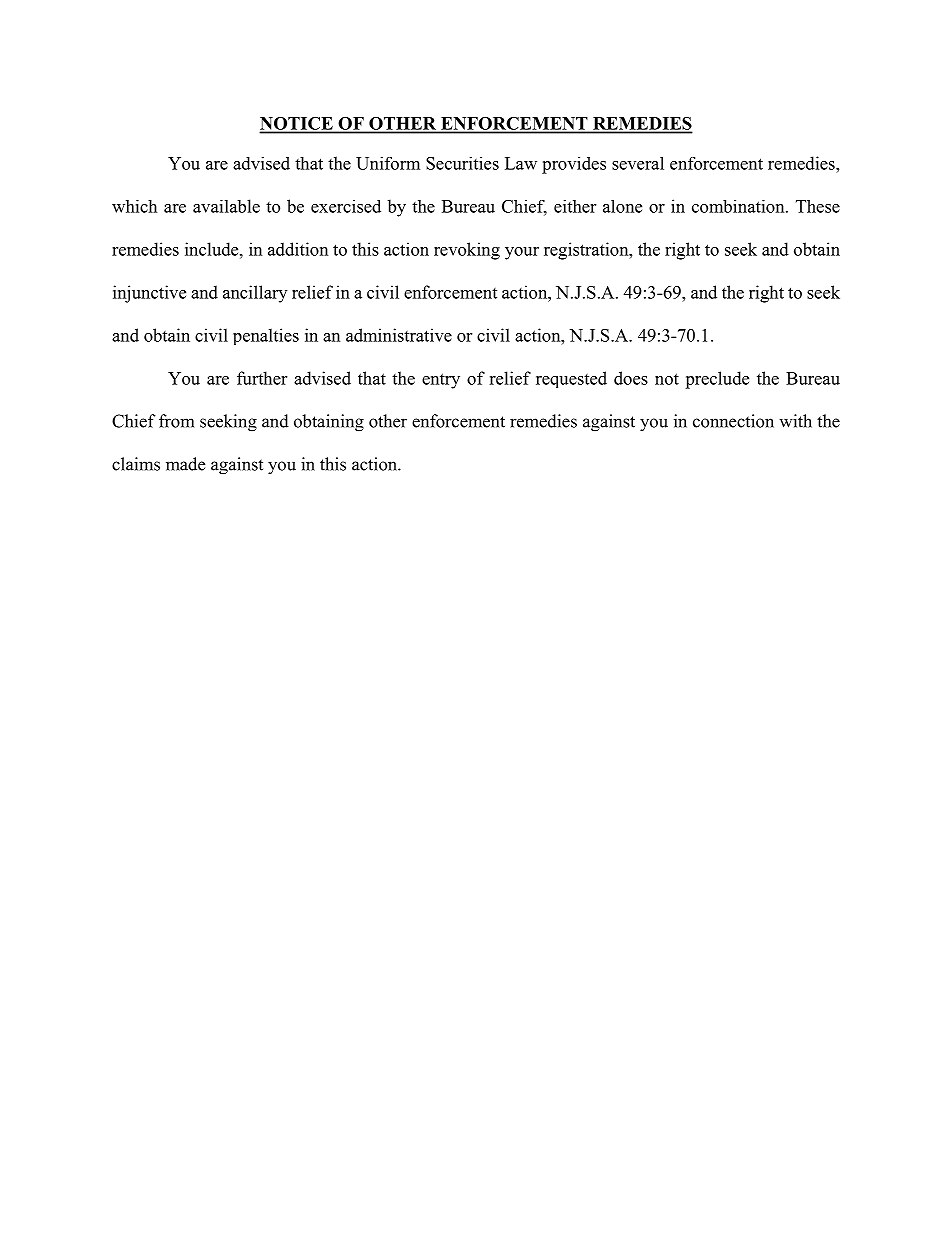  I want to click on made, so click(185, 464).
